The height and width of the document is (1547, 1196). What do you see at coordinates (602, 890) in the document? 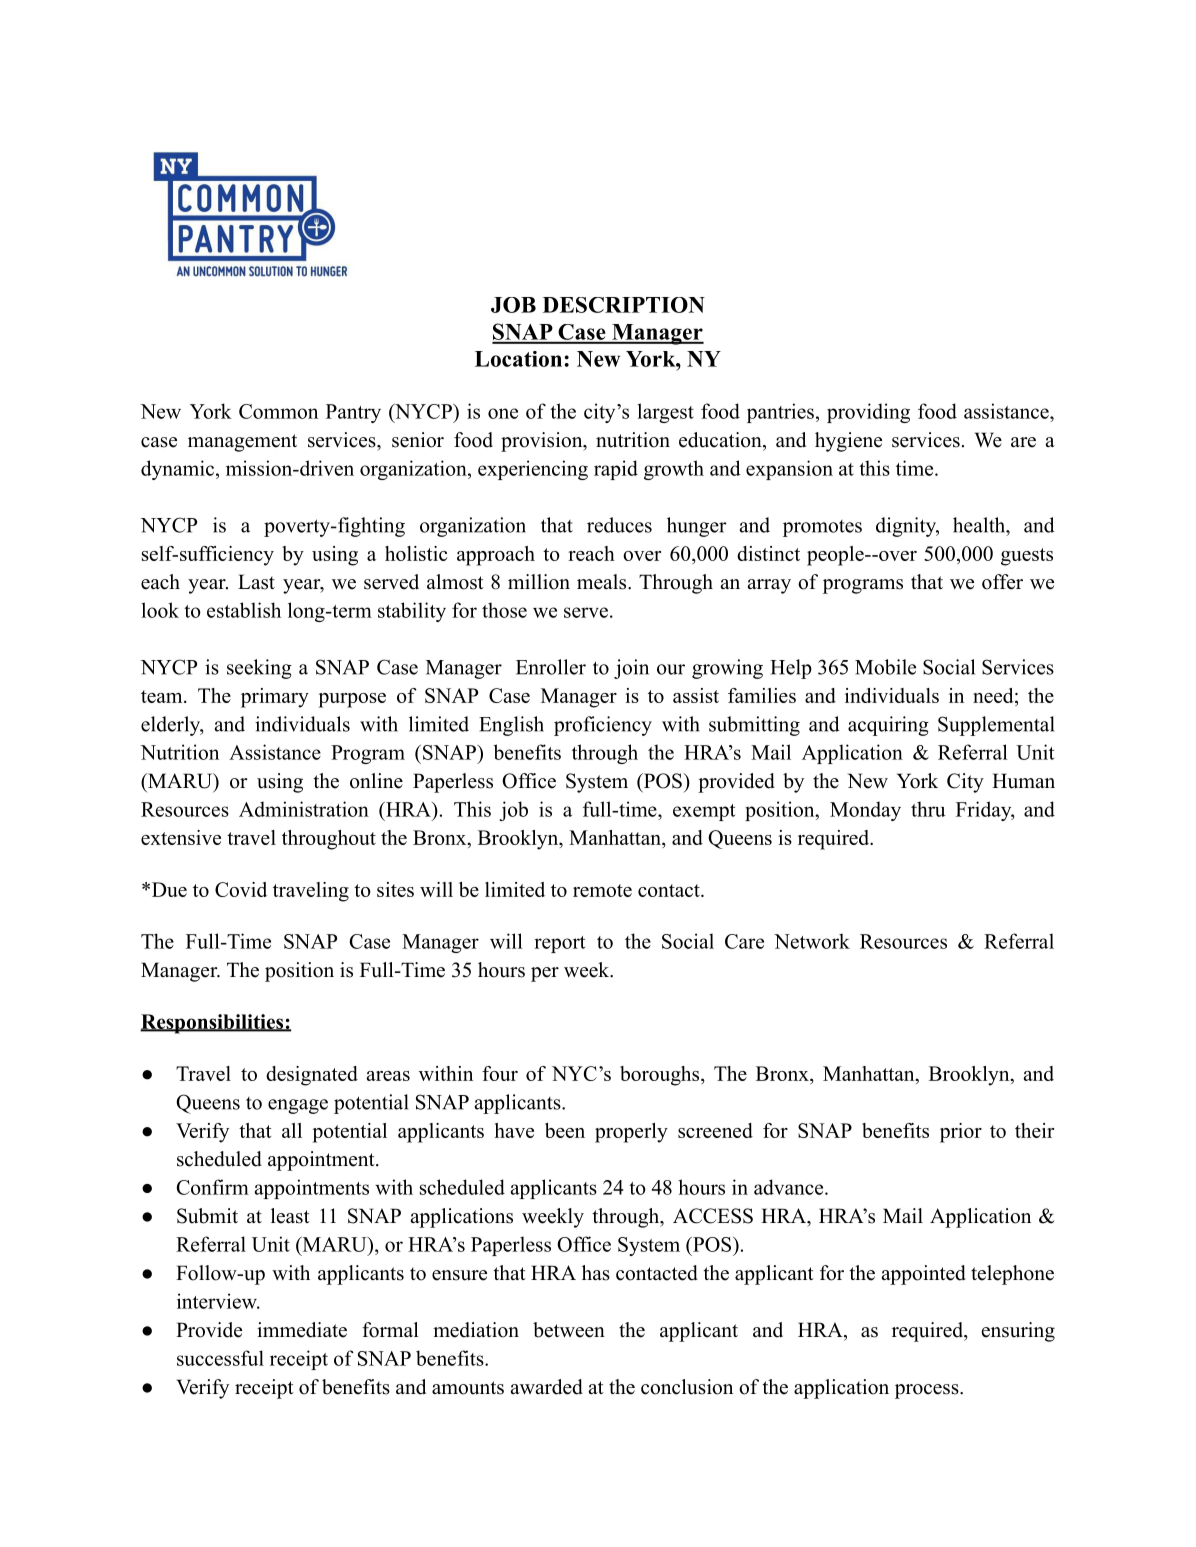
I see `remote` at bounding box center [602, 890].
